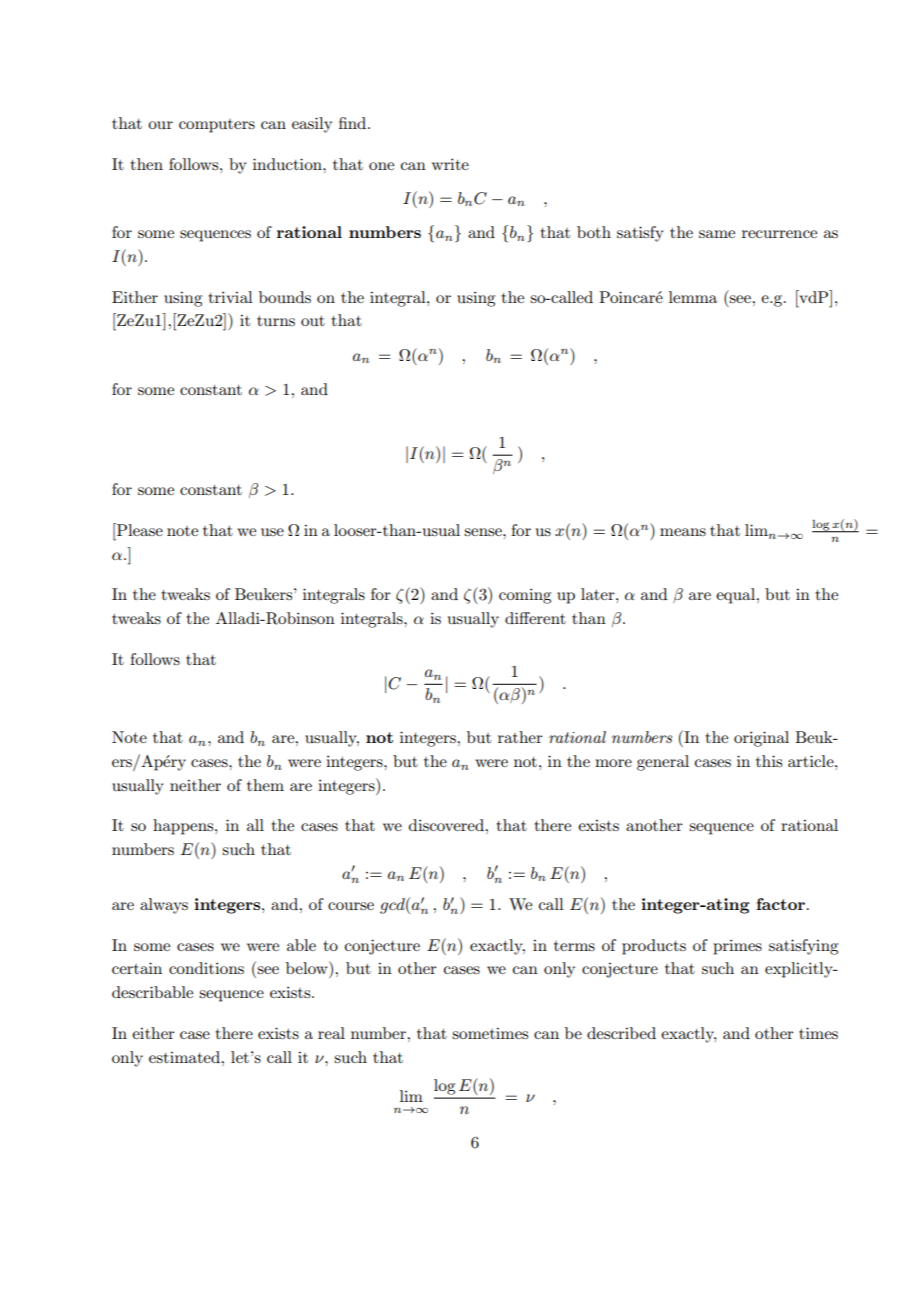 The image size is (924, 1308). Describe the element at coordinates (736, 596) in the page. I see `equal` at that location.
